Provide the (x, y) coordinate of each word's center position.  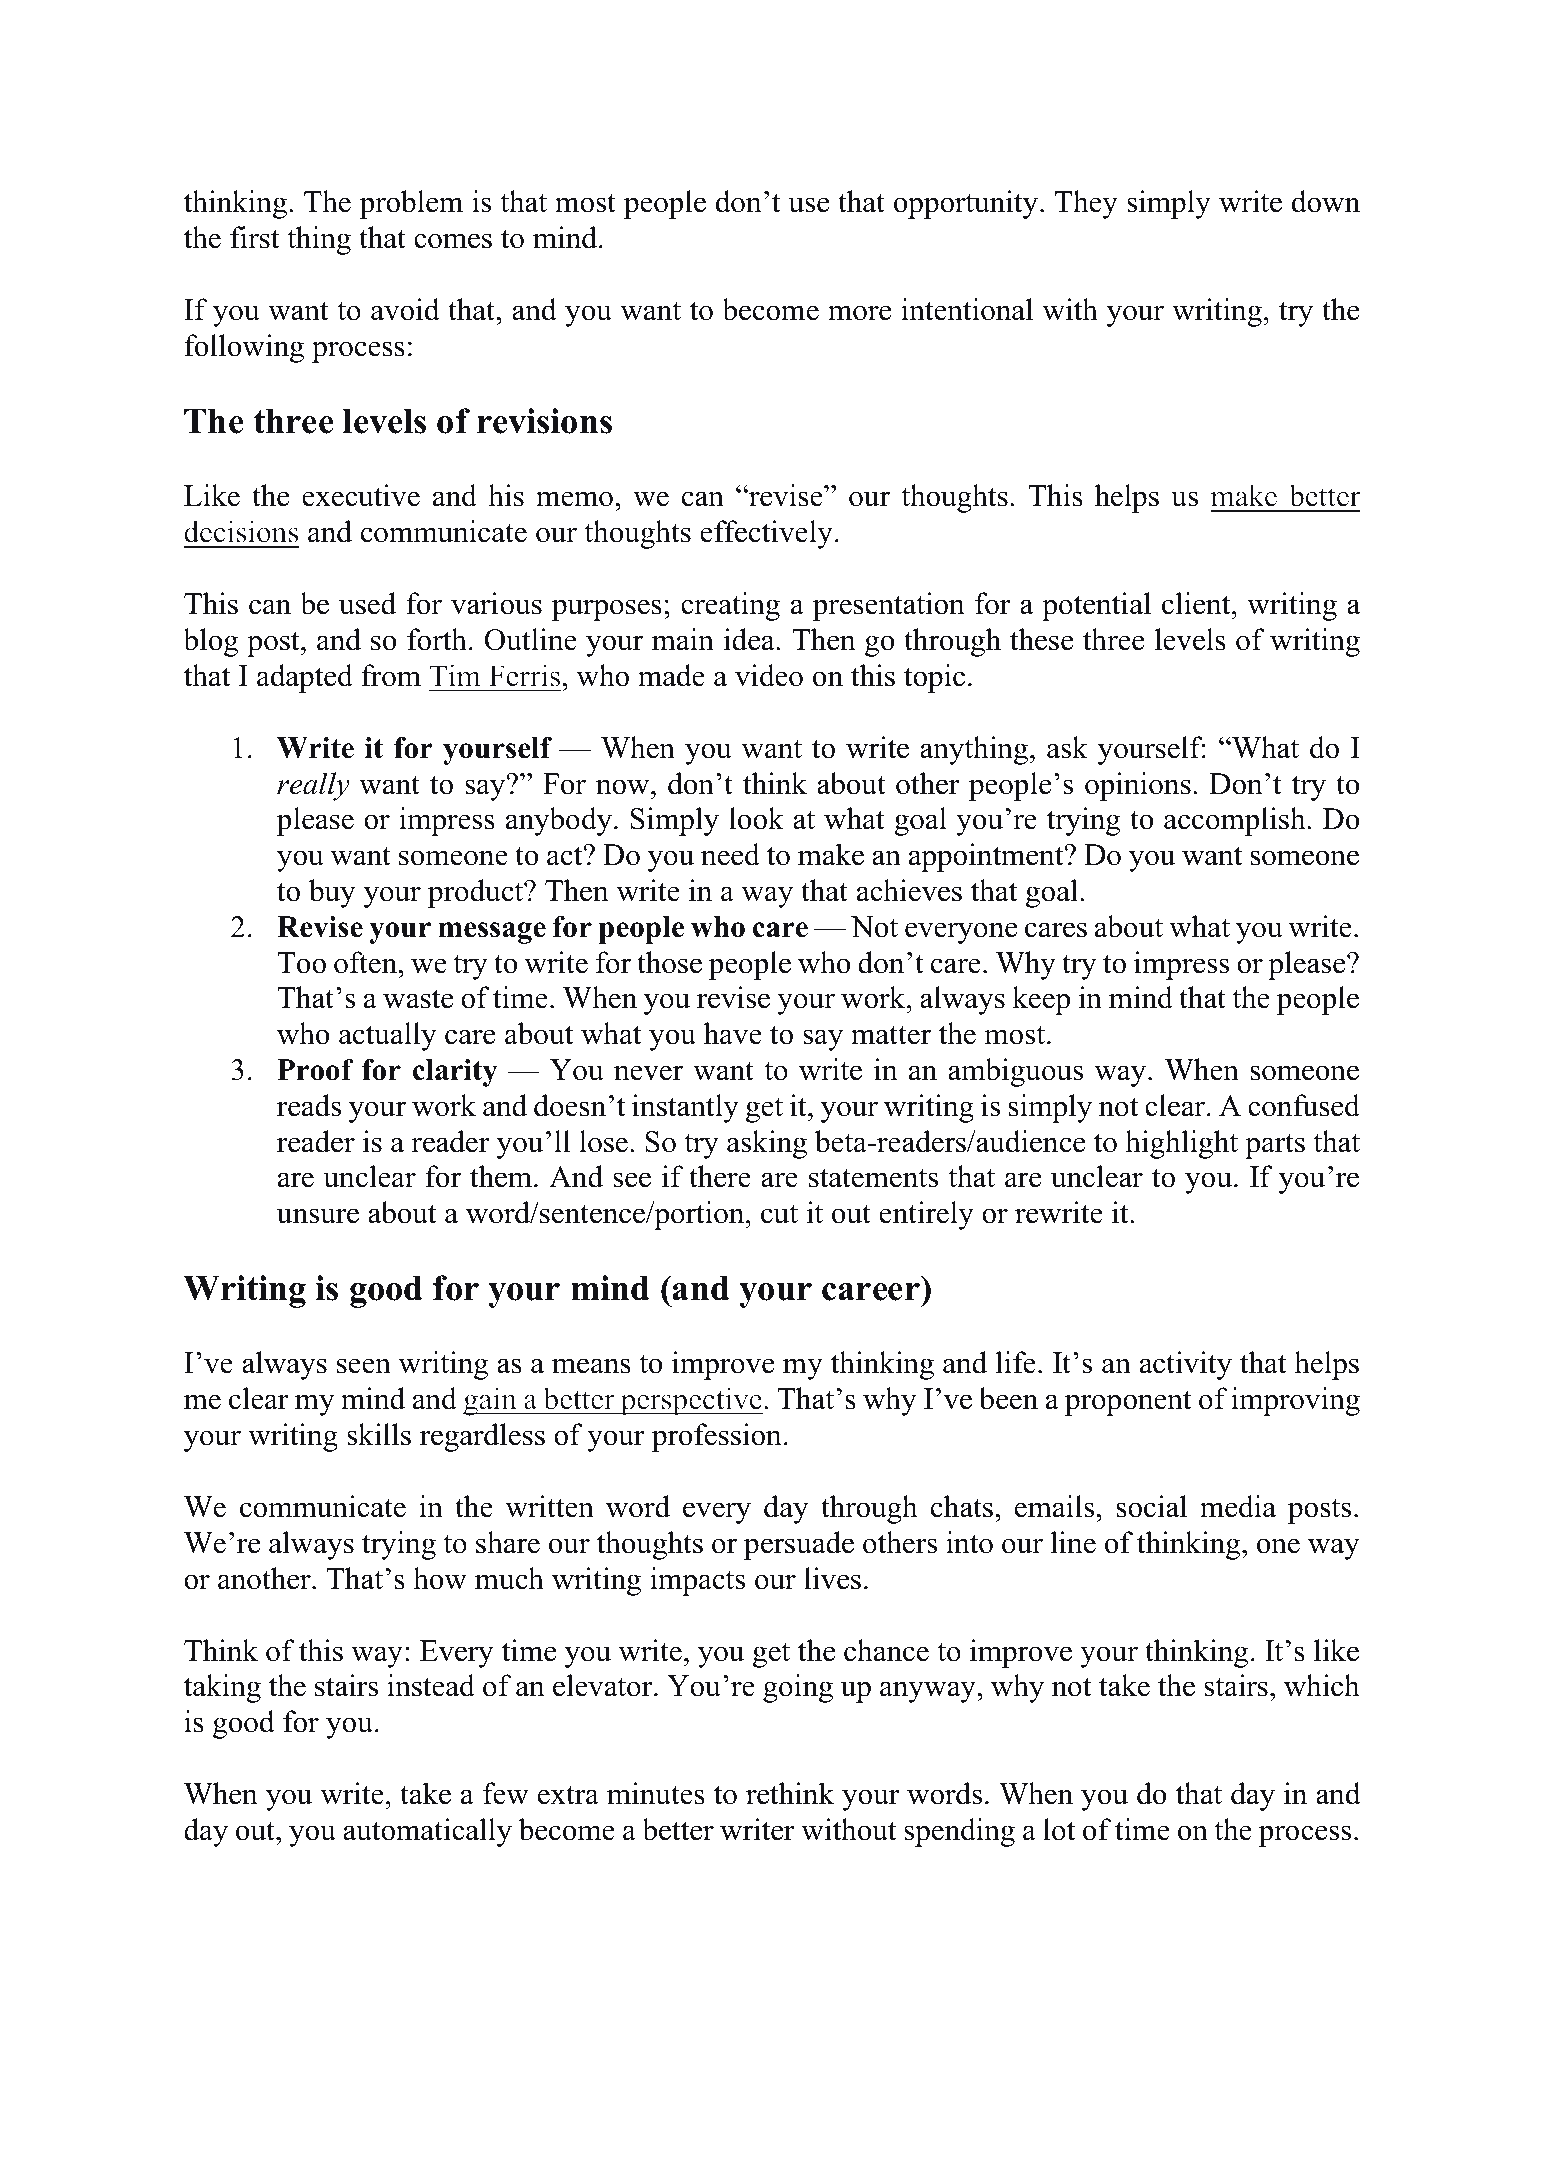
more (859, 313)
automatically (427, 1832)
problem (411, 204)
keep (1041, 1000)
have (733, 1033)
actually (388, 1036)
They (1086, 204)
